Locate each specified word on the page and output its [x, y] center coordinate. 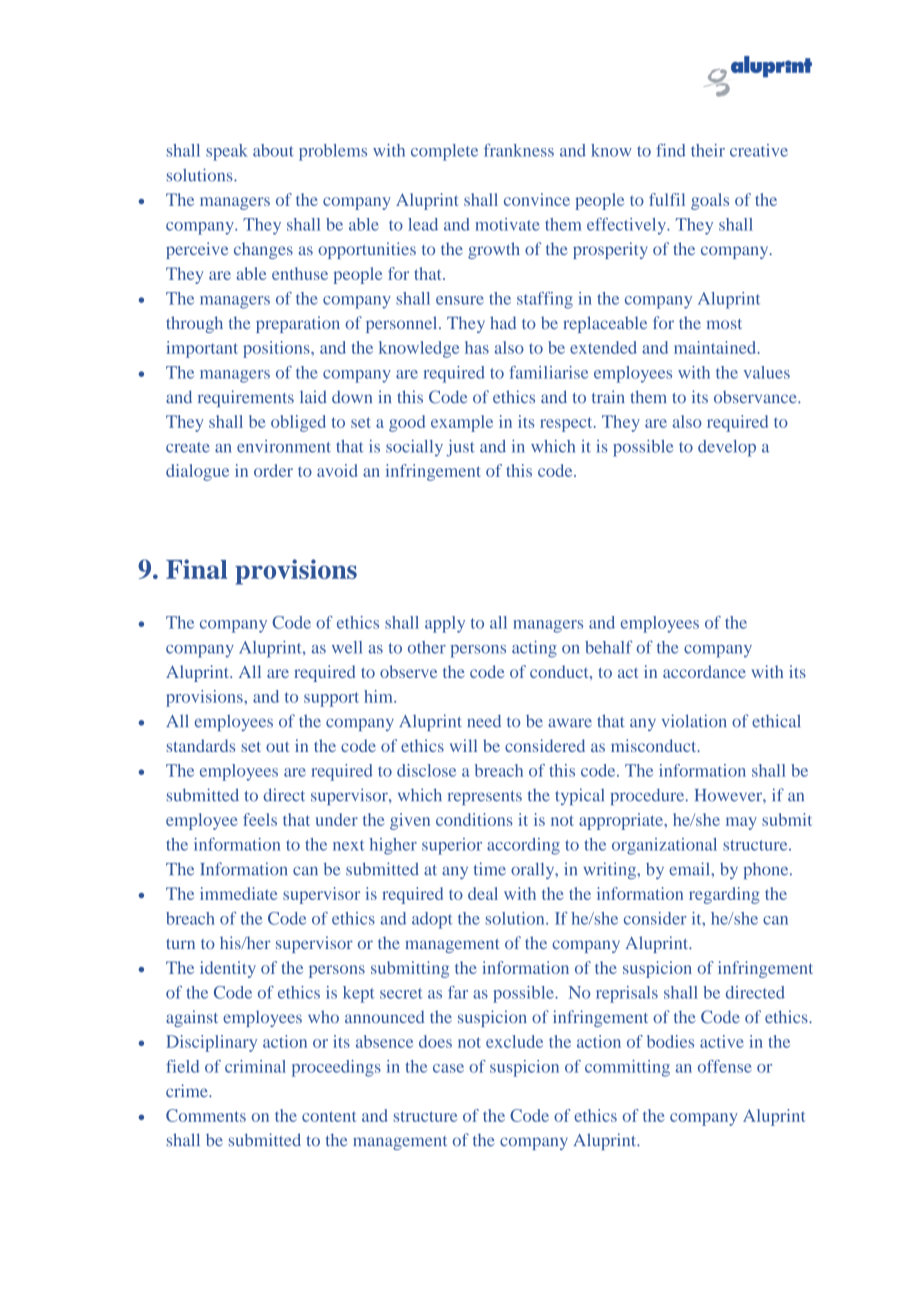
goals [710, 201]
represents [485, 798]
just [460, 448]
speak [227, 152]
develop [727, 448]
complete [444, 152]
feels [260, 819]
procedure [648, 796]
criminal [255, 1066]
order [273, 470]
